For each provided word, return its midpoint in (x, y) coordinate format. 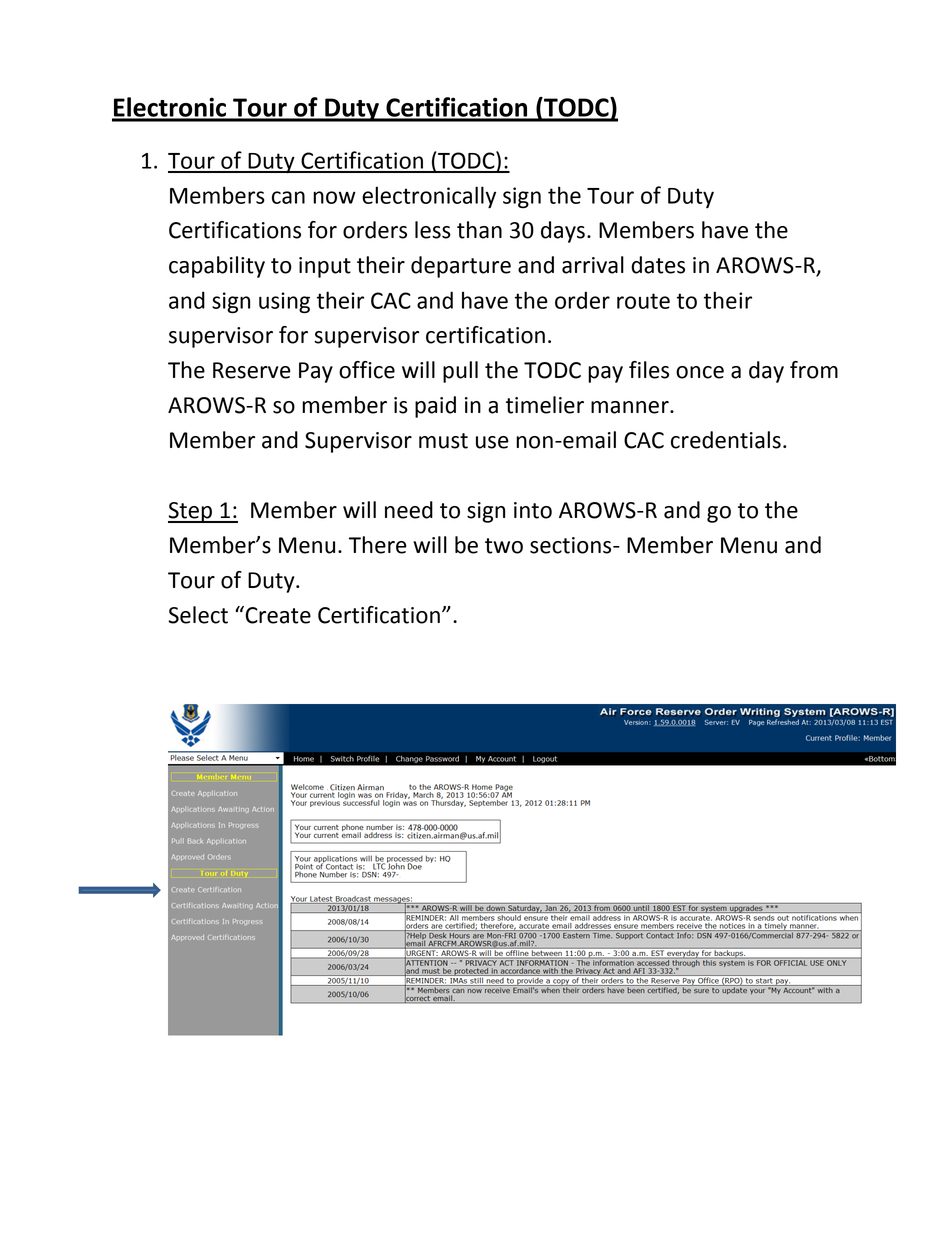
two (504, 546)
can (288, 197)
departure (461, 267)
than (479, 230)
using (284, 303)
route (643, 301)
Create (277, 615)
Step (191, 512)
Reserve (252, 370)
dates (658, 265)
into (533, 510)
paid (435, 407)
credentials (726, 440)
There (378, 545)
